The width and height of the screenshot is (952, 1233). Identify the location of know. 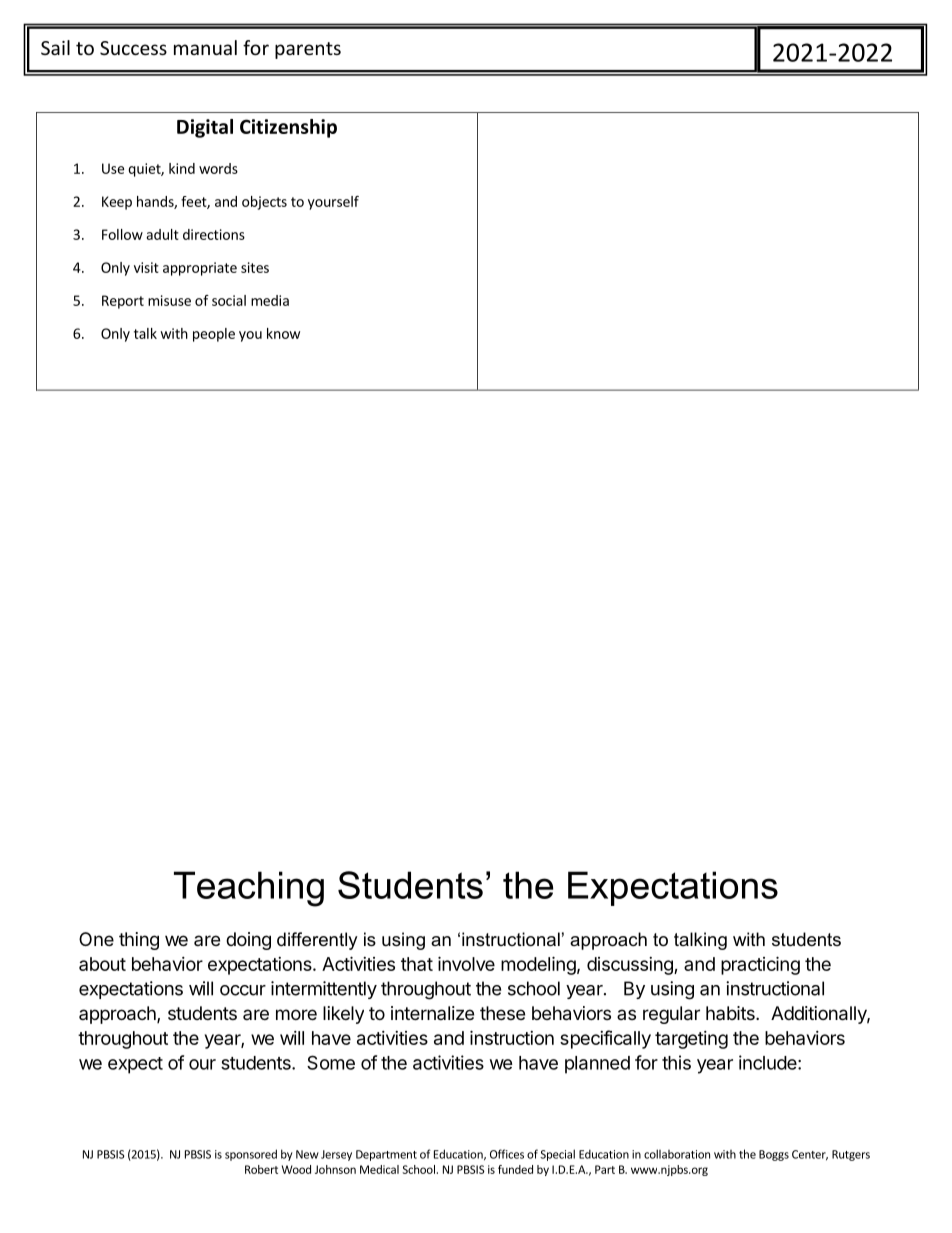
(283, 333).
